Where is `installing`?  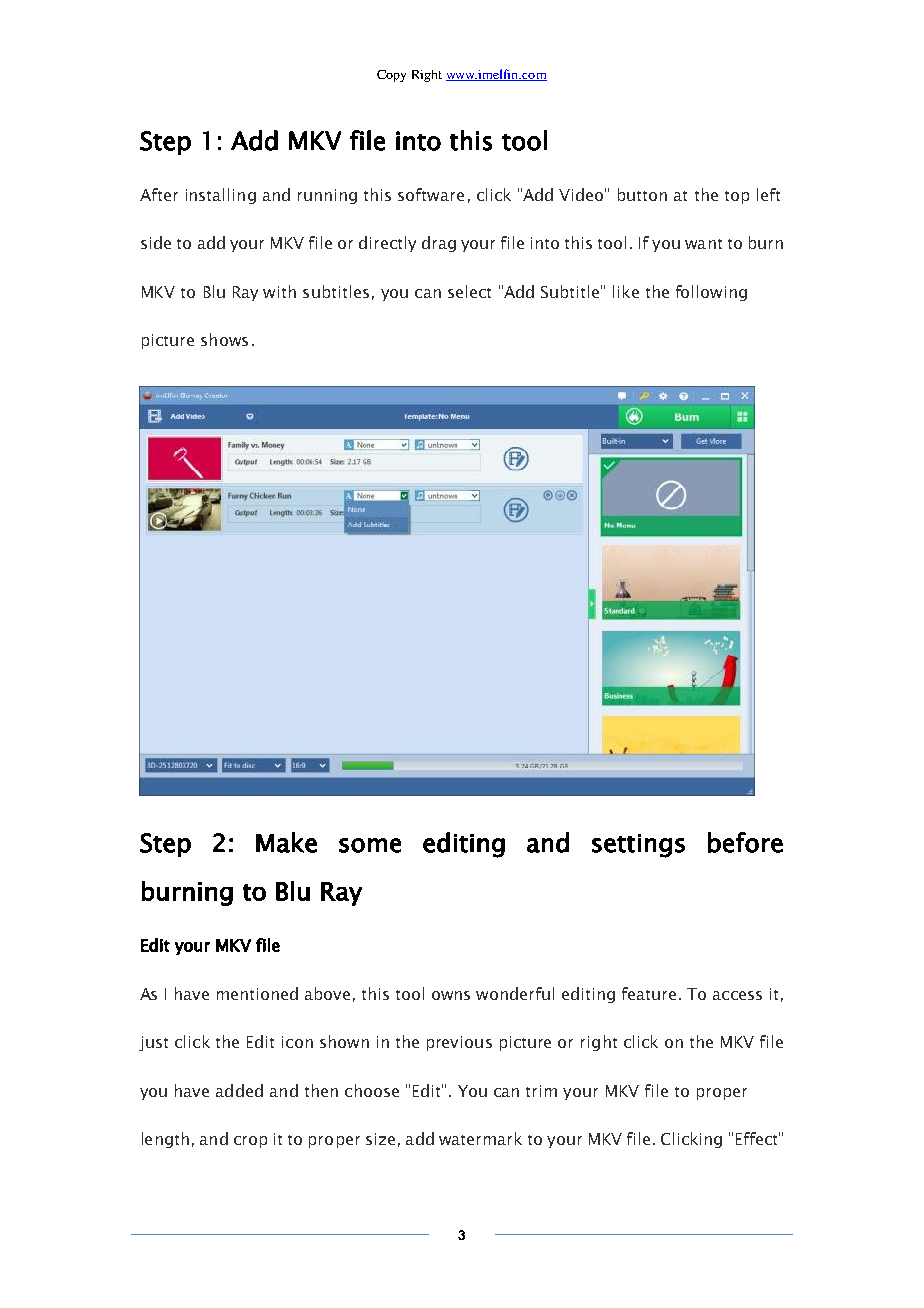 installing is located at coordinates (221, 196).
